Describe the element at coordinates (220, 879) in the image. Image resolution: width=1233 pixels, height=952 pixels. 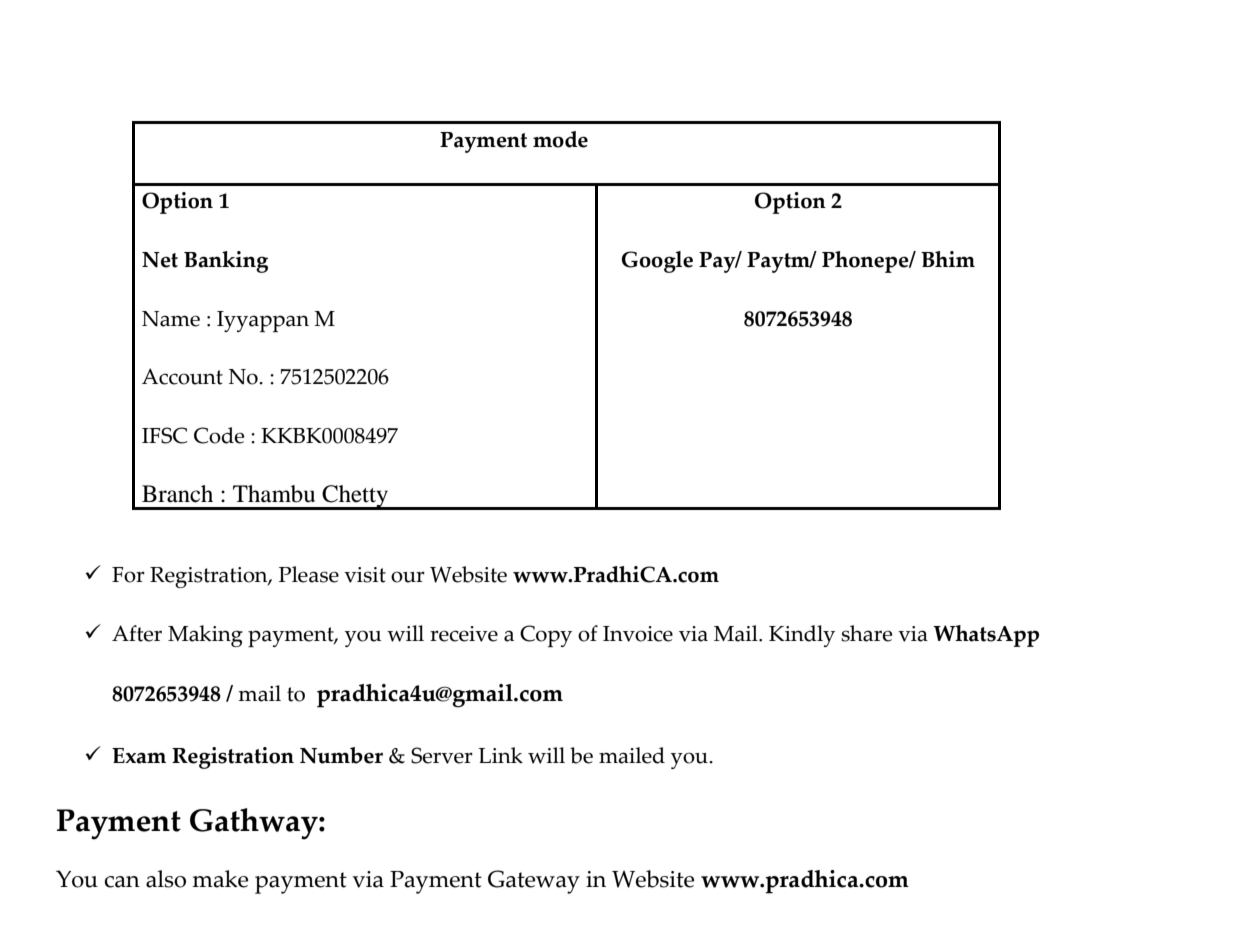
I see `make` at that location.
